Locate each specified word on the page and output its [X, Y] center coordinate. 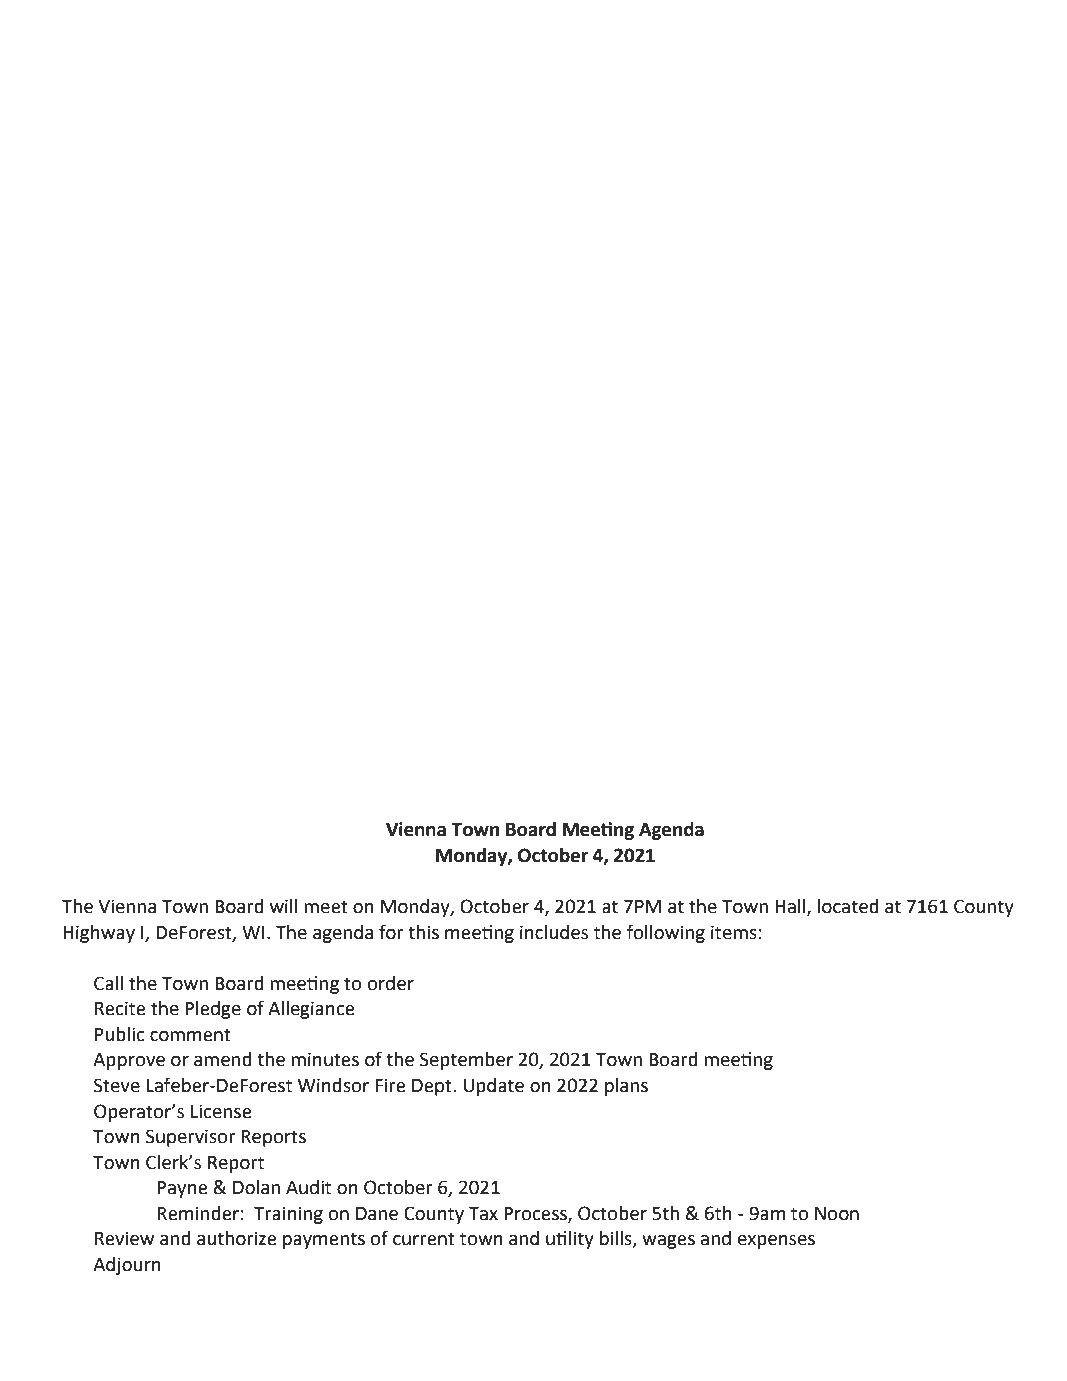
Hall [791, 907]
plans [626, 1087]
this [423, 932]
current [424, 1239]
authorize [236, 1238]
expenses [776, 1242]
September [466, 1061]
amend [223, 1059]
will [283, 906]
